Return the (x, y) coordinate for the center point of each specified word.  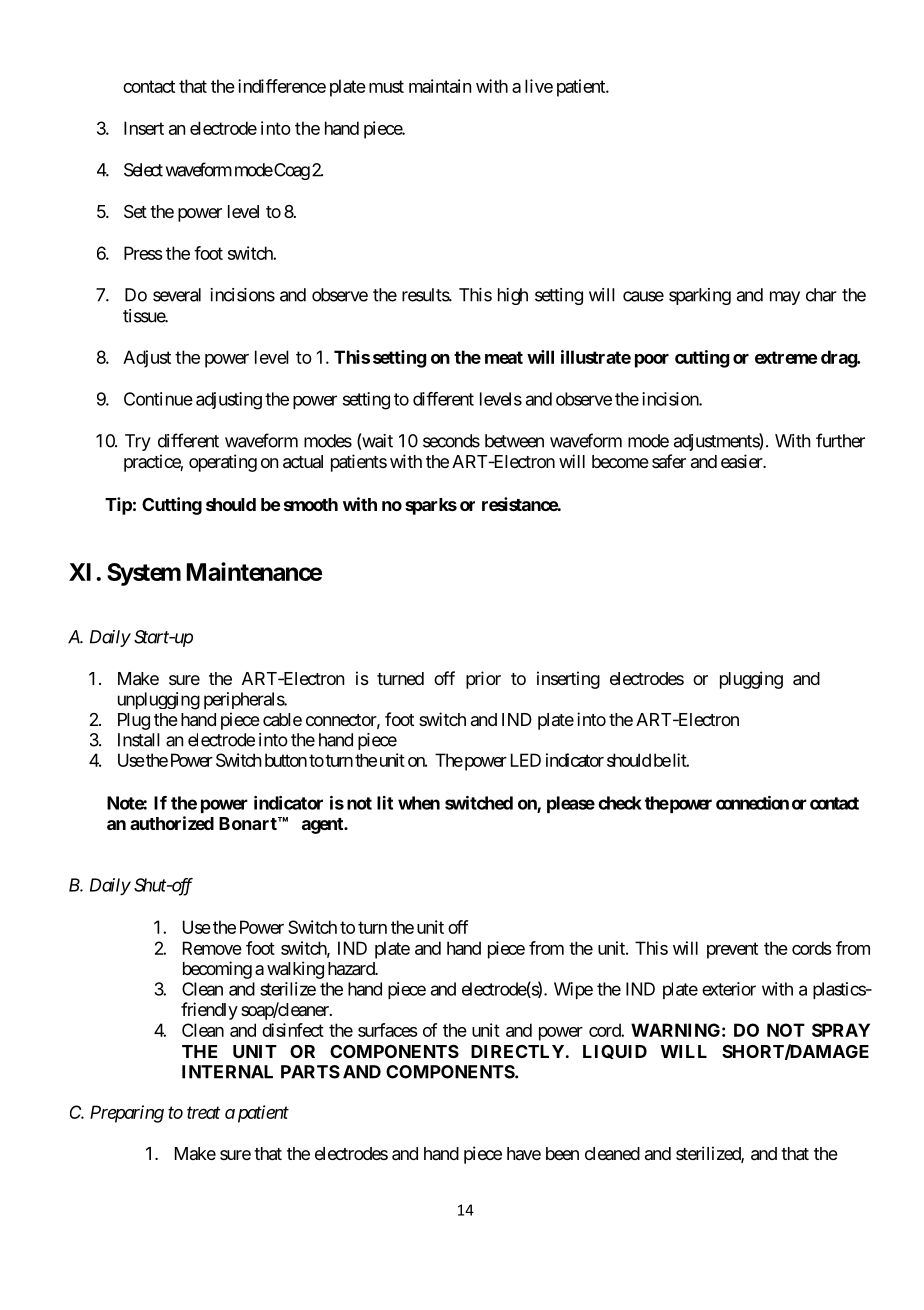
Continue (158, 399)
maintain (440, 86)
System (144, 574)
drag (839, 359)
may (785, 298)
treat (204, 1113)
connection (752, 803)
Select (143, 170)
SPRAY (841, 1030)
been (562, 1153)
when (419, 803)
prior (483, 680)
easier (743, 461)
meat (504, 357)
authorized (172, 823)
